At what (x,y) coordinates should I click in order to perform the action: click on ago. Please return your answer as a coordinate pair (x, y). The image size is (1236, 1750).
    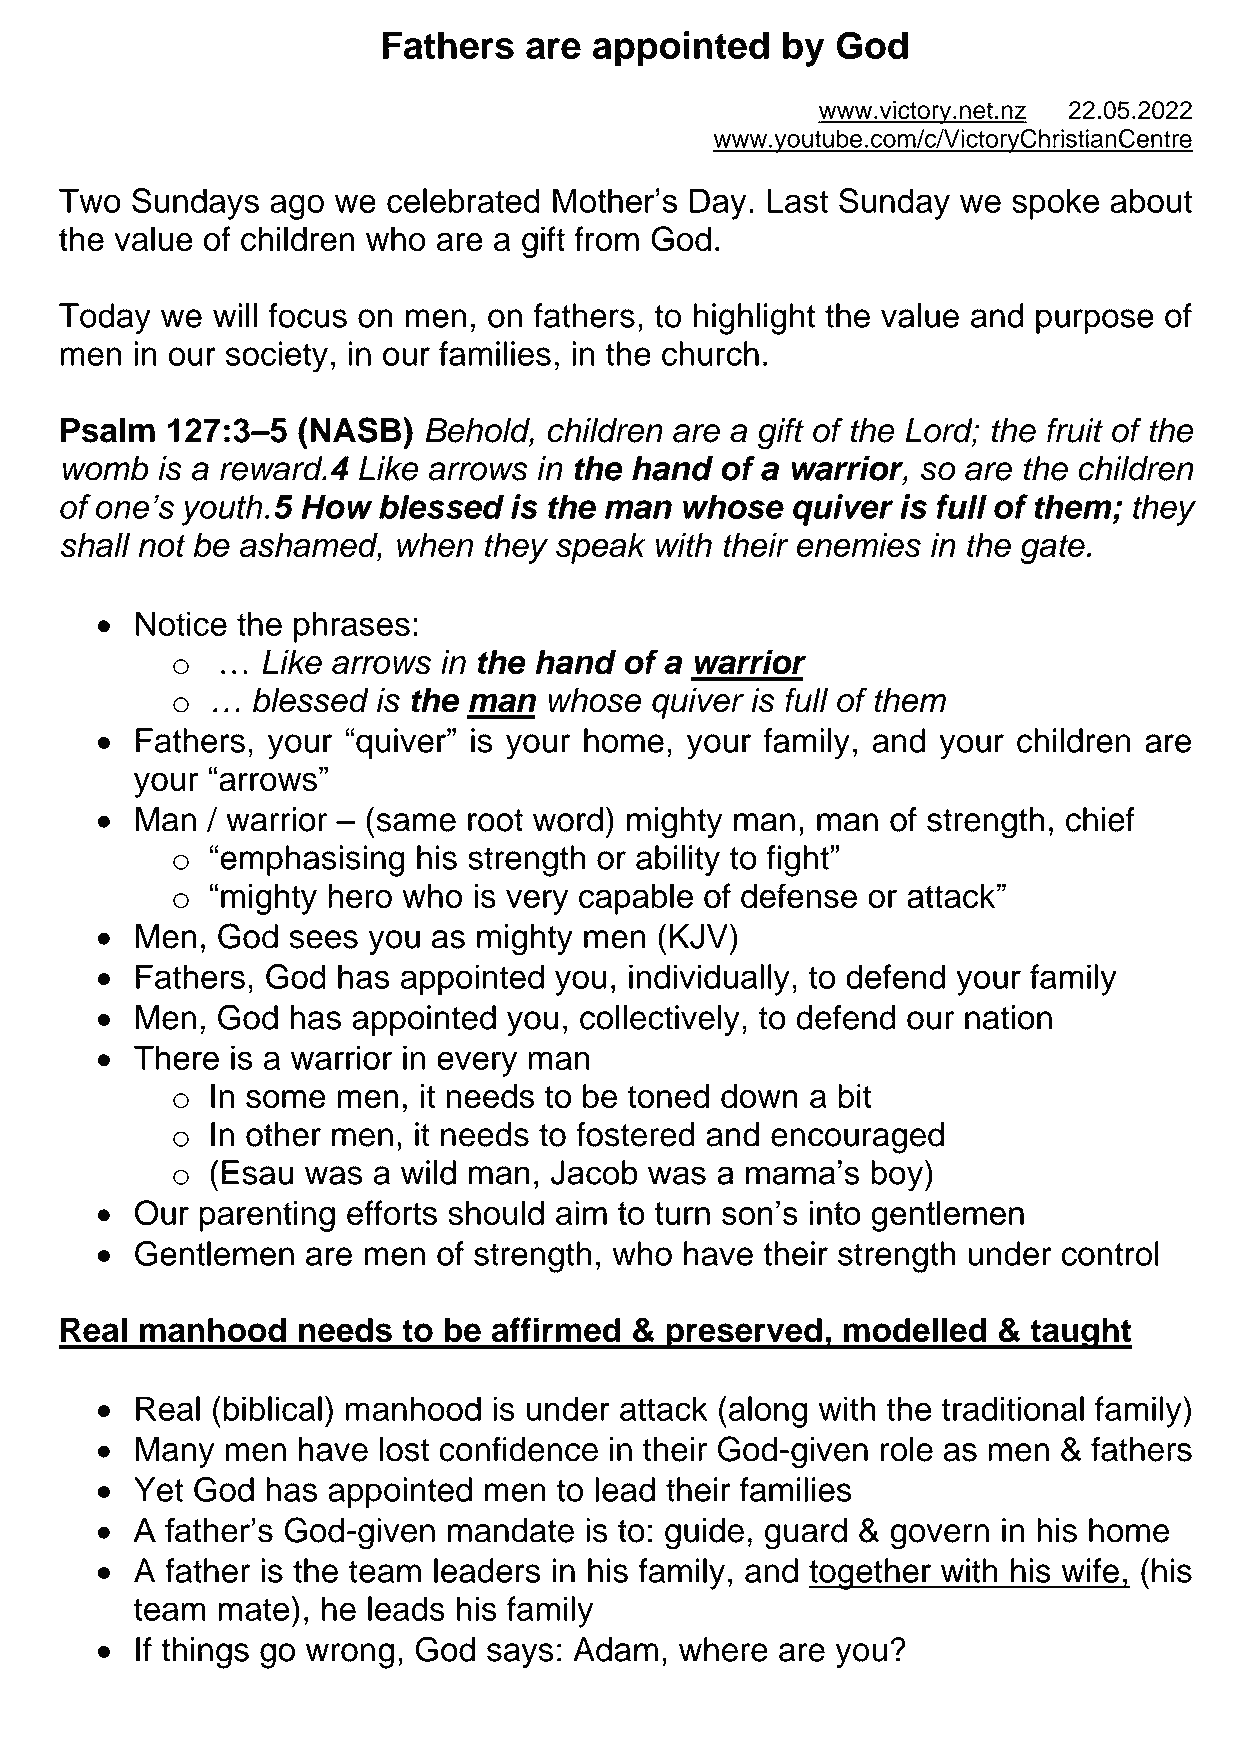
    Looking at the image, I should click on (297, 207).
